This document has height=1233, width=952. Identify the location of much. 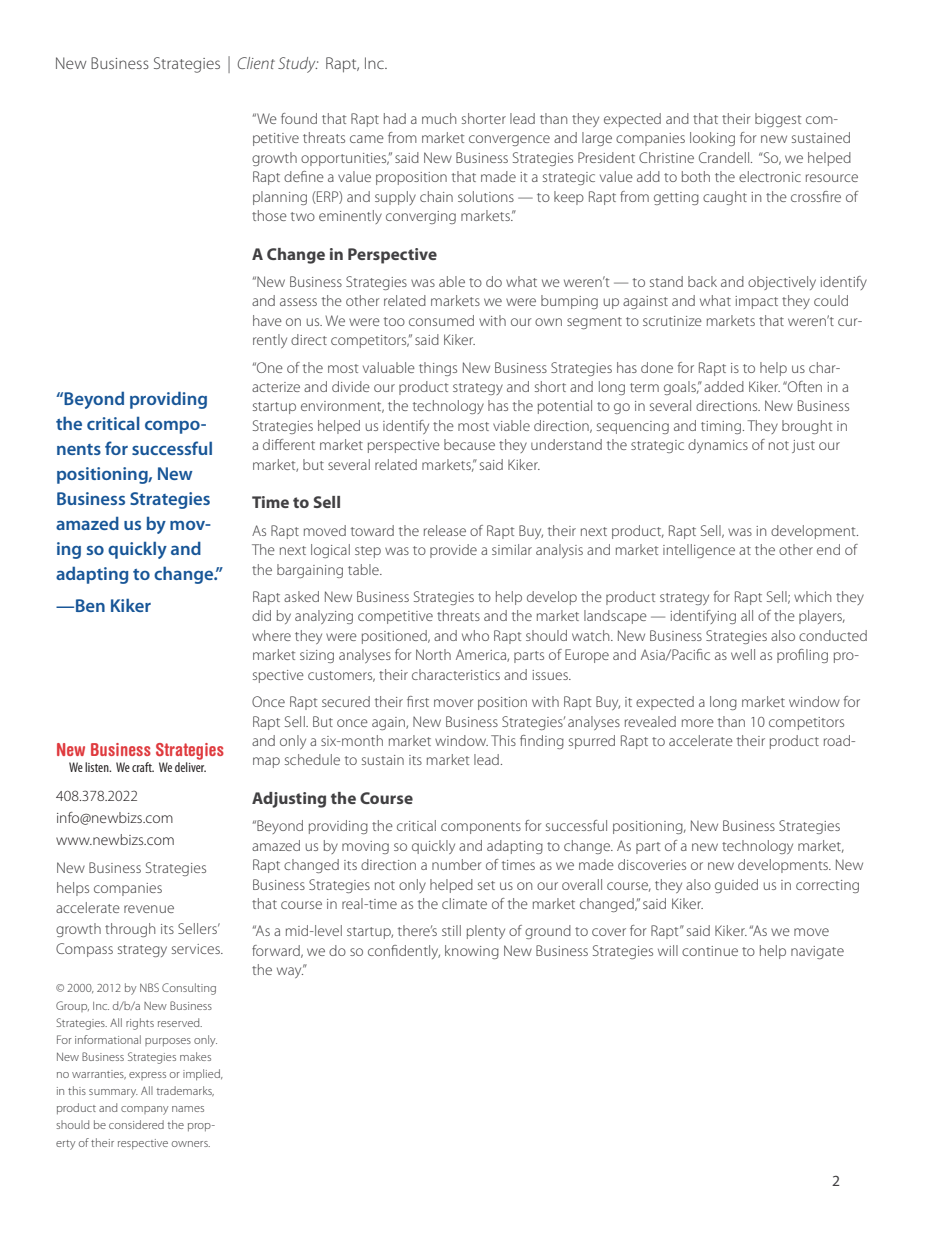
(439, 118).
